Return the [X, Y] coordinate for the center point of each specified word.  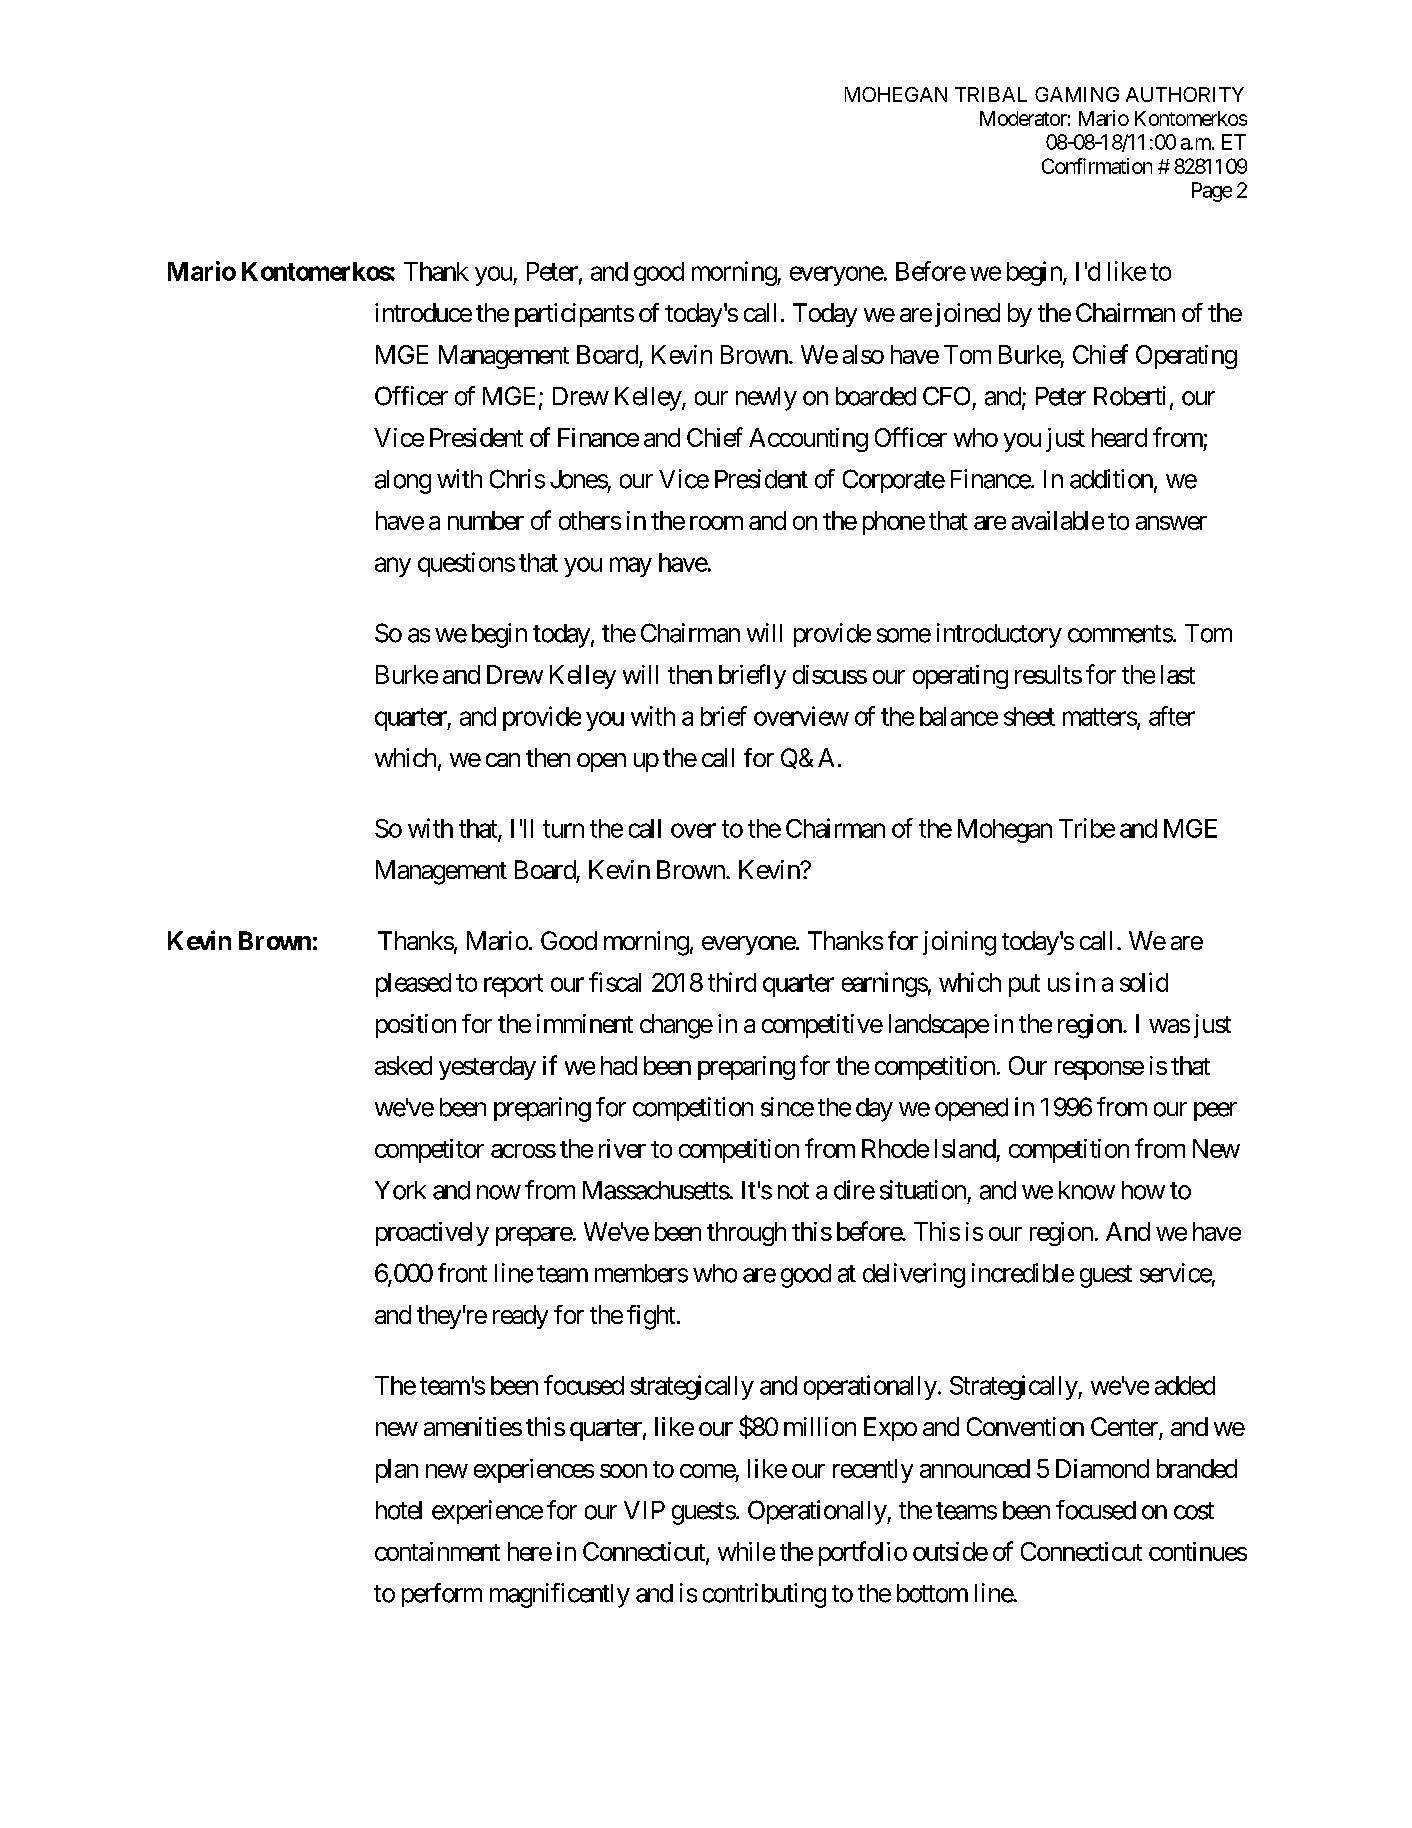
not [793, 1191]
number [486, 520]
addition [1111, 479]
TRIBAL [991, 94]
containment [437, 1551]
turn [563, 829]
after [1172, 716]
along [403, 482]
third [732, 982]
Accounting [808, 440]
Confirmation [1097, 166]
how [1143, 1190]
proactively [432, 1234]
